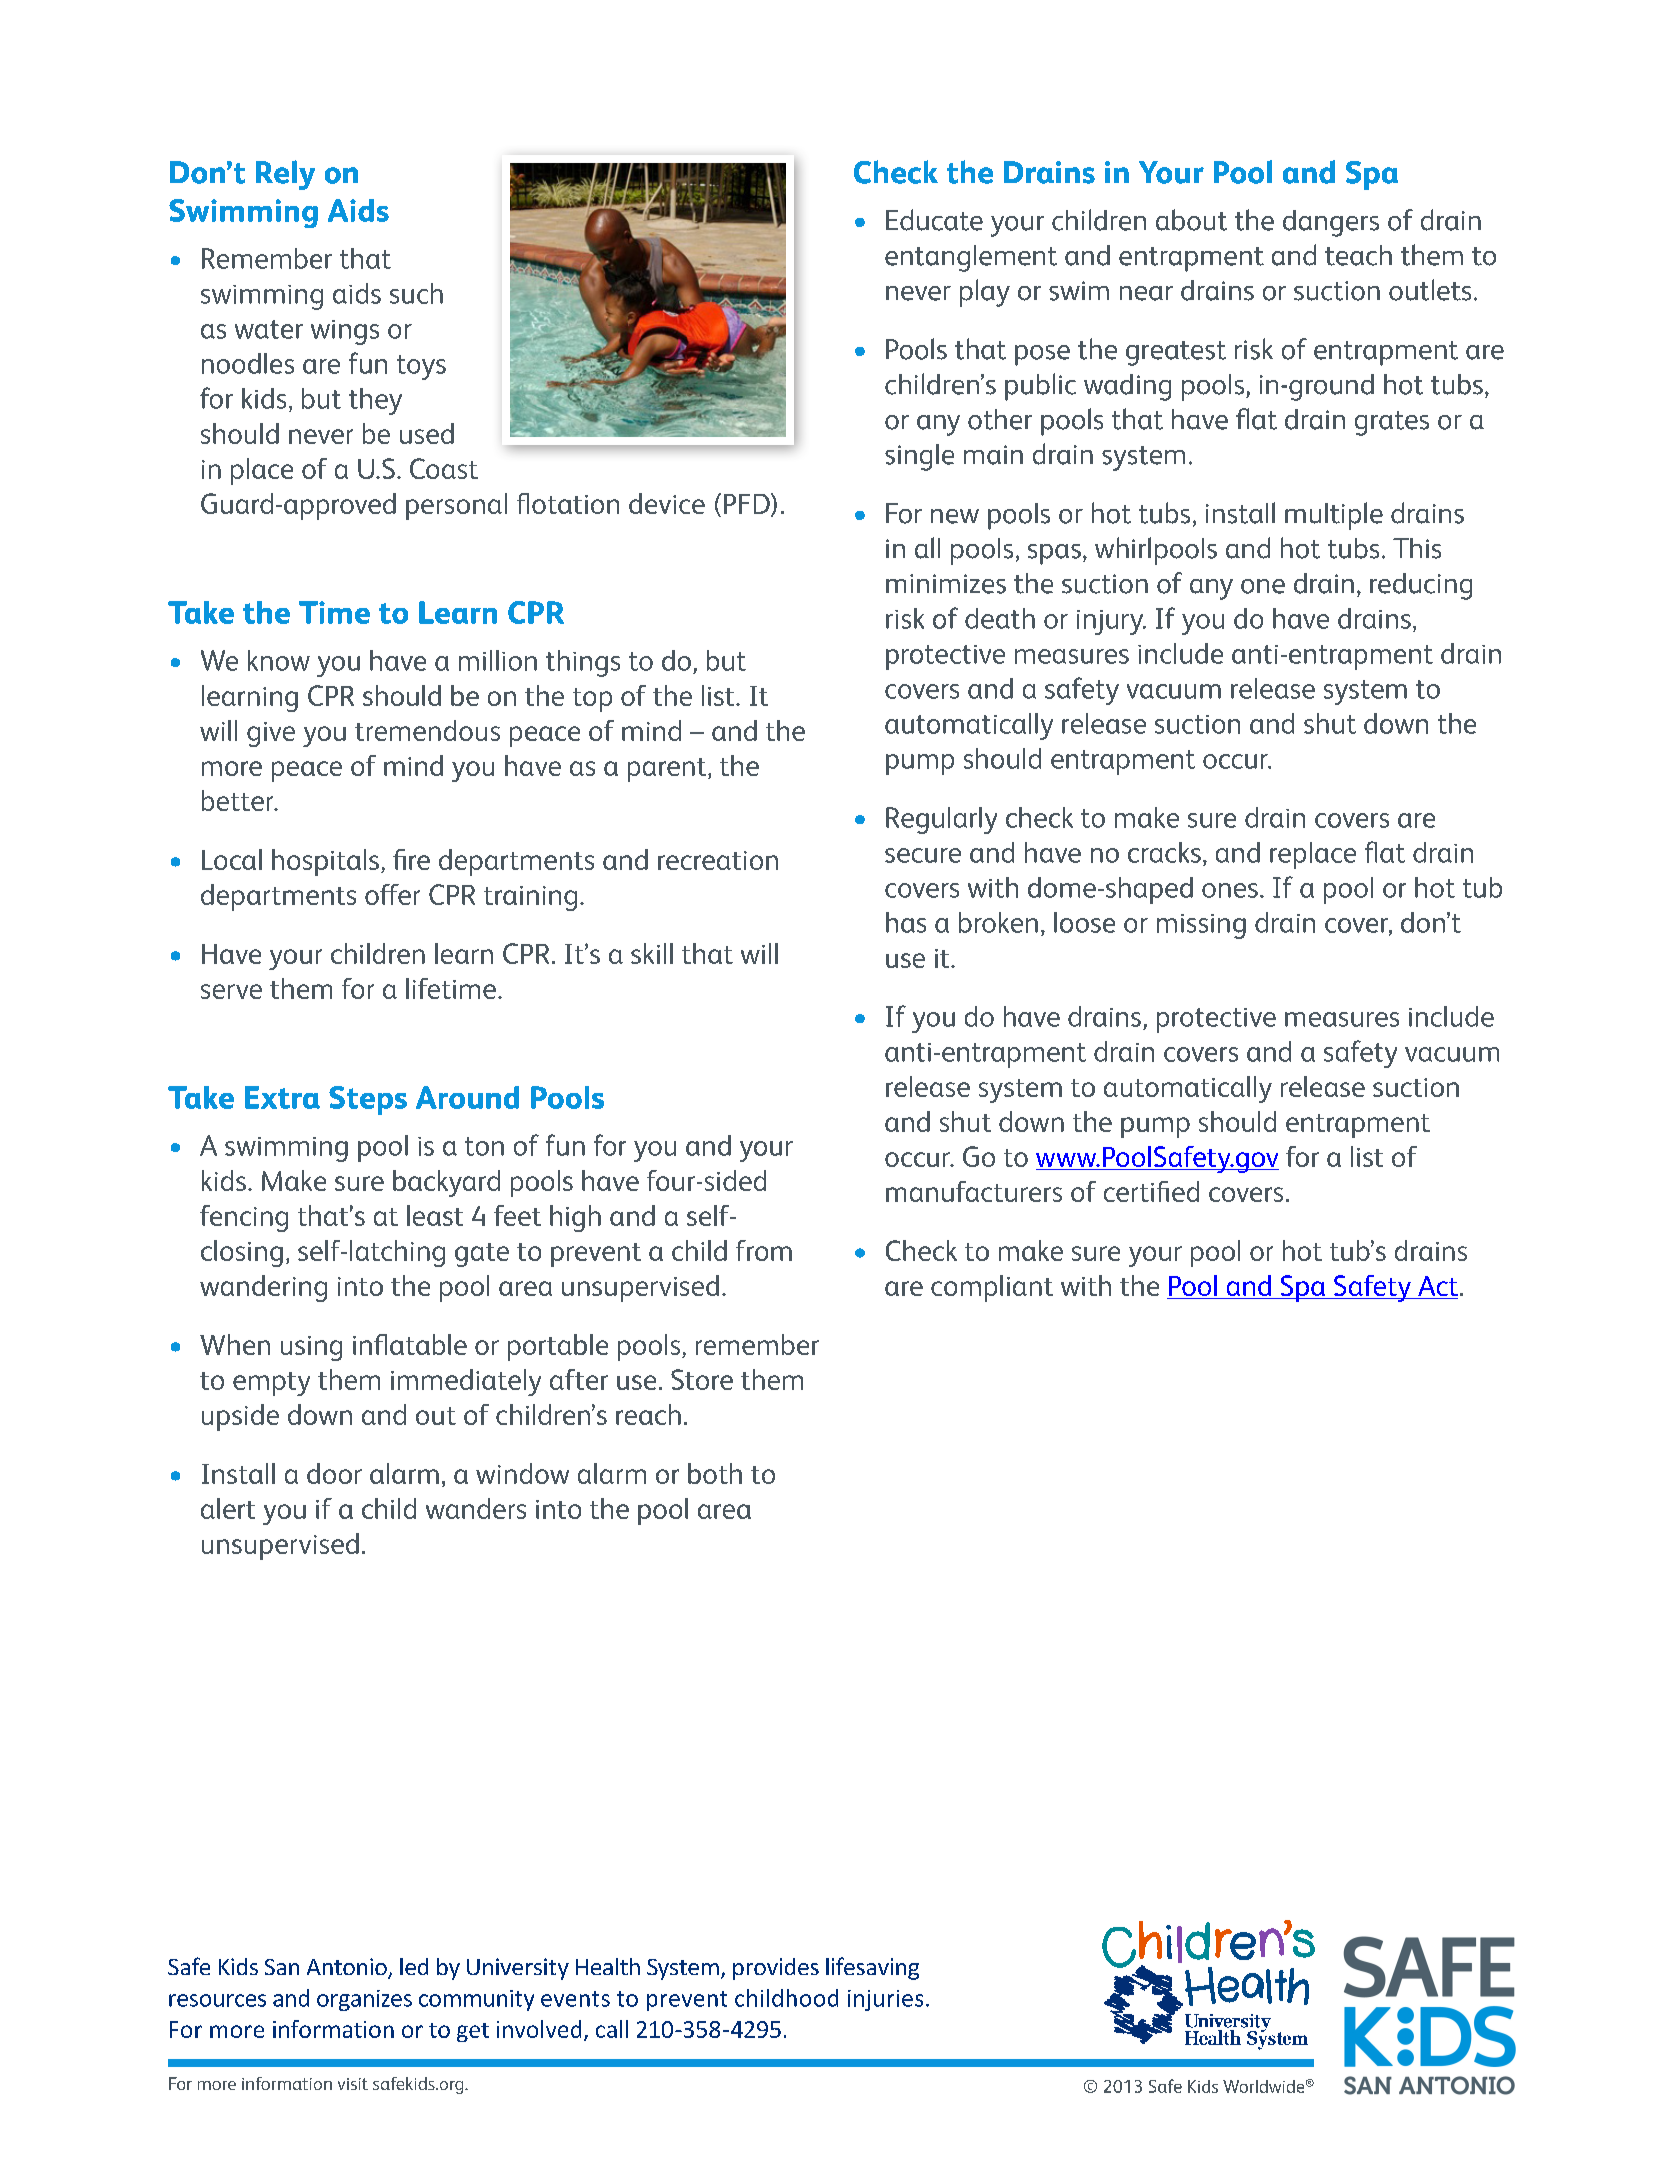  I want to click on Store, so click(702, 1379).
